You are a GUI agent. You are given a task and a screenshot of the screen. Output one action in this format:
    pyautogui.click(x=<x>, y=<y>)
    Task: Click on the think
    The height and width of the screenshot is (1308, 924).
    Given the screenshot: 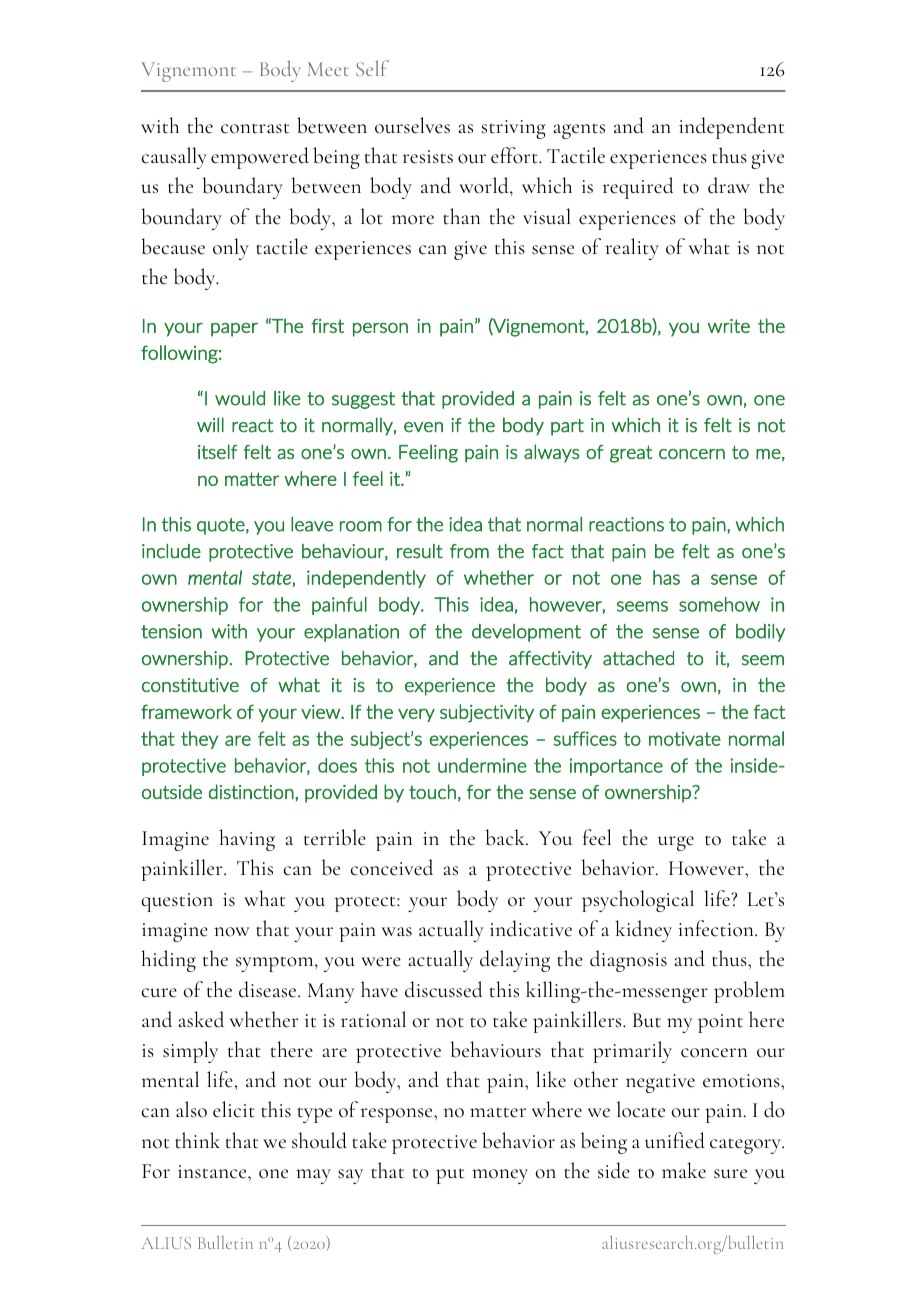 What is the action you would take?
    pyautogui.click(x=197, y=1140)
